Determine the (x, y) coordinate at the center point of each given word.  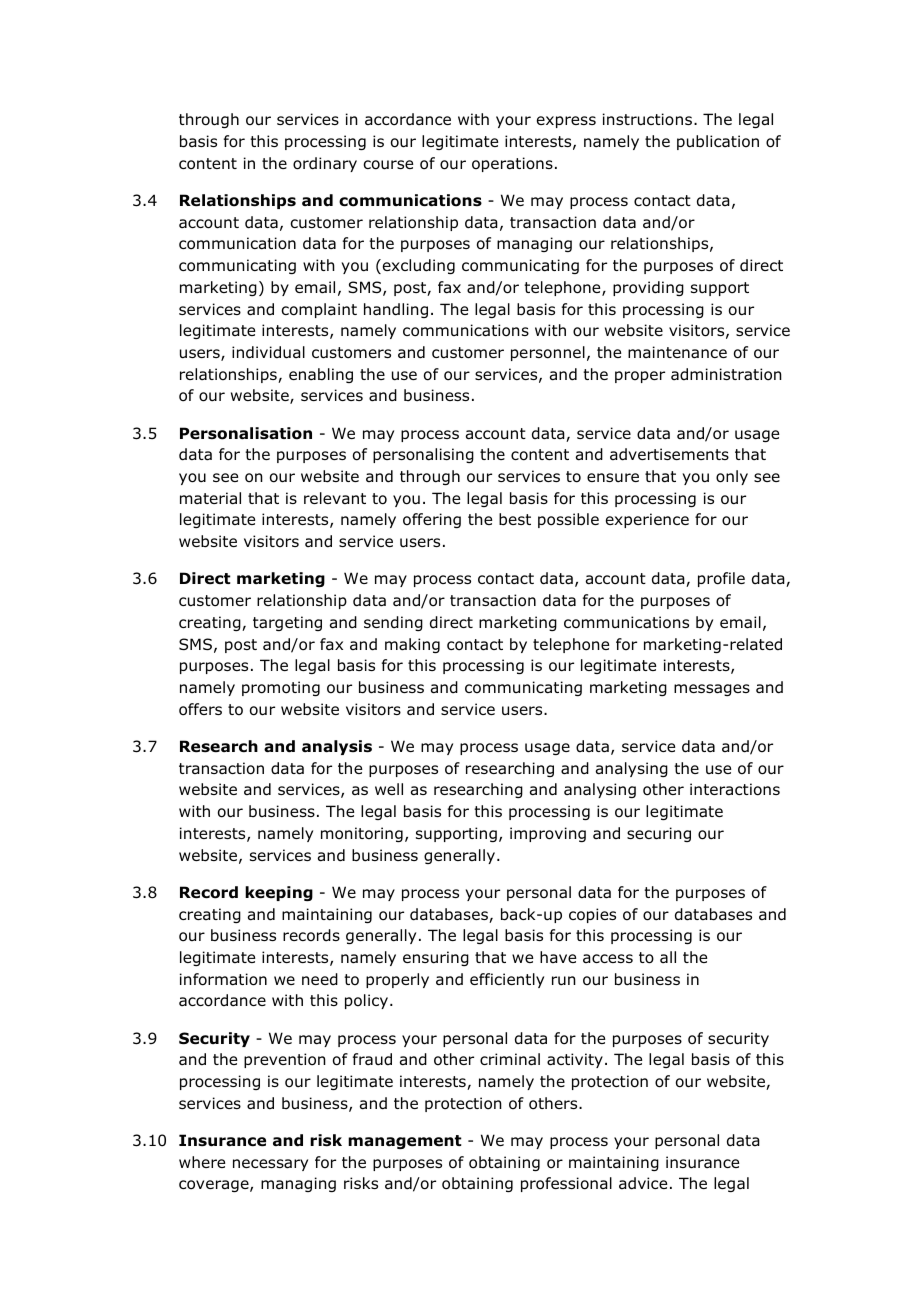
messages (712, 690)
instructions (647, 119)
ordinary (325, 164)
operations (512, 164)
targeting (287, 623)
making (412, 645)
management (405, 1142)
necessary (270, 1165)
